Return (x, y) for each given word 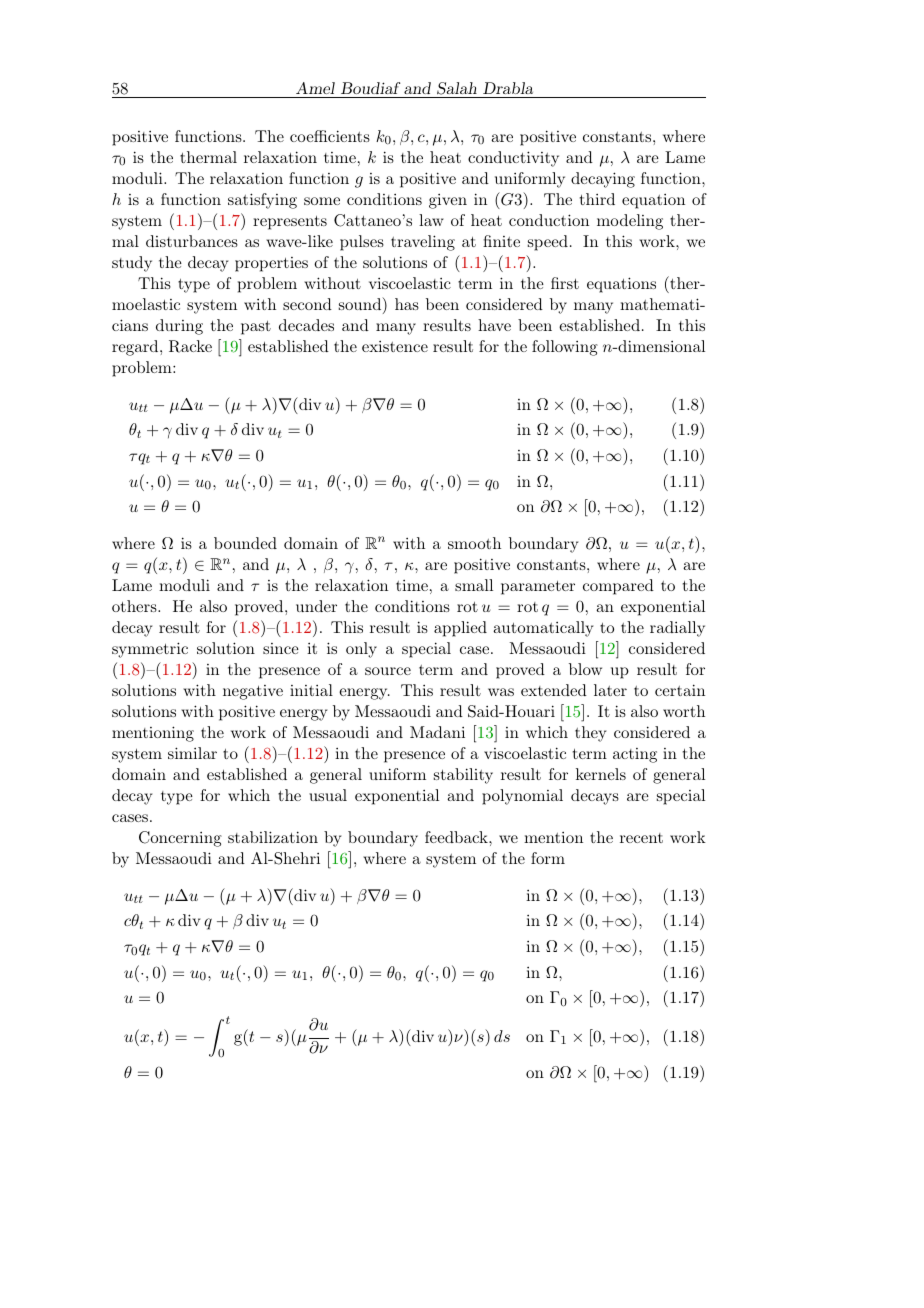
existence (395, 346)
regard (136, 348)
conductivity (513, 159)
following (565, 348)
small (474, 585)
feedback (457, 837)
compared (618, 587)
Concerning (180, 839)
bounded (245, 543)
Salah (457, 90)
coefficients (330, 136)
